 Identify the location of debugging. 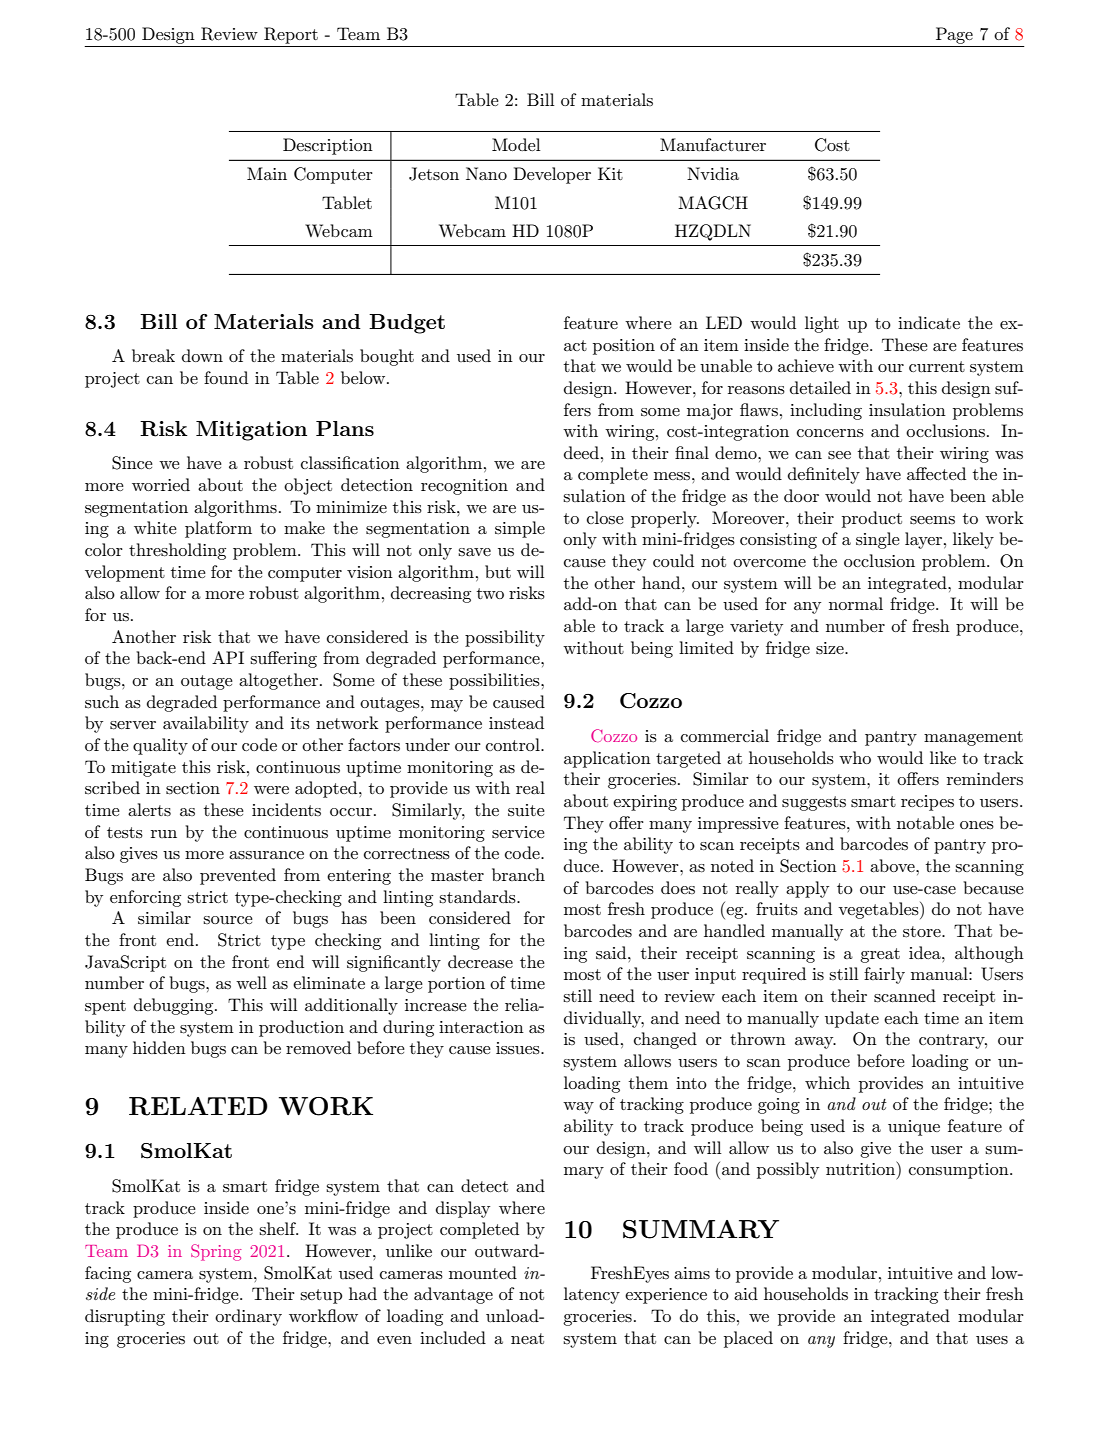
(175, 1006).
